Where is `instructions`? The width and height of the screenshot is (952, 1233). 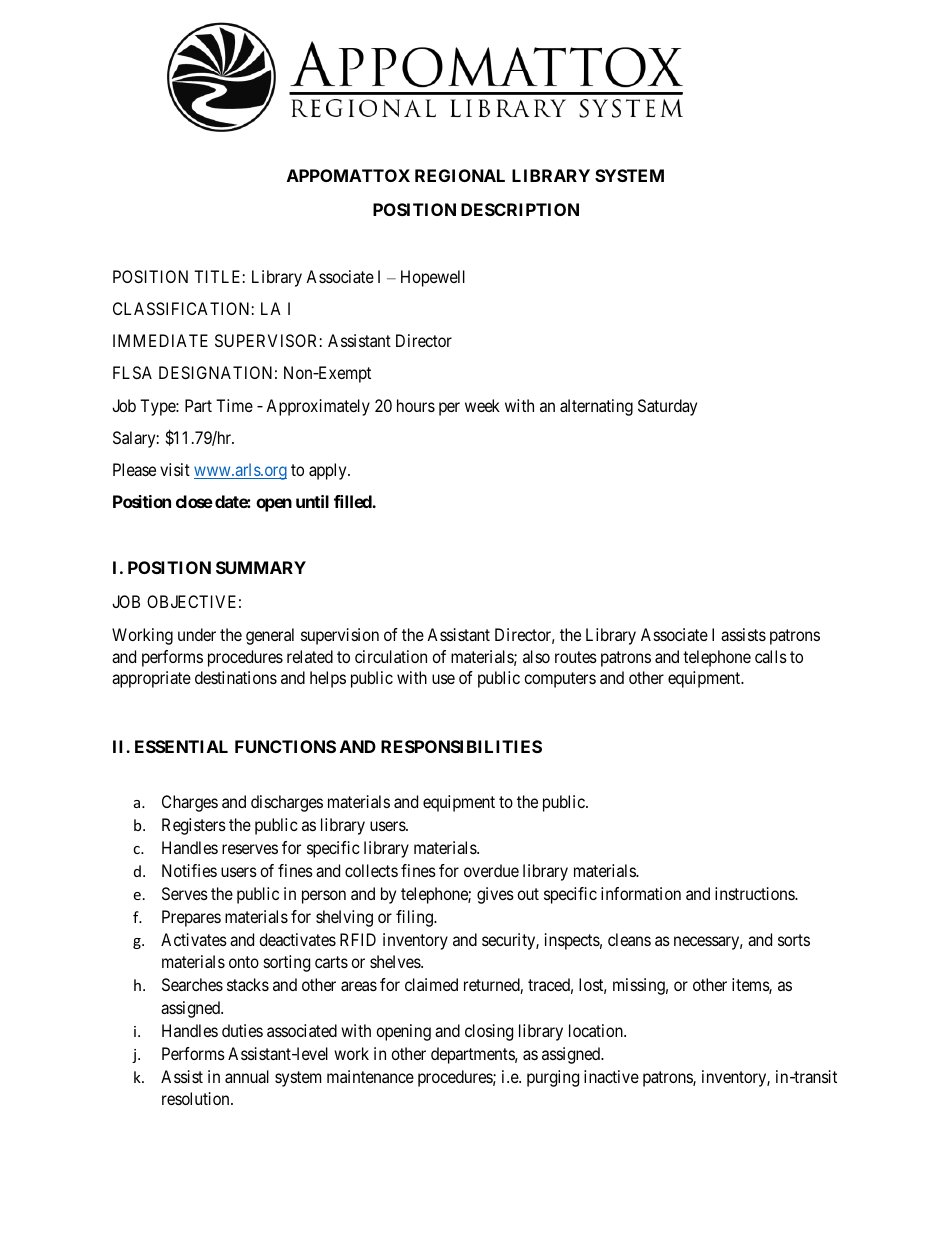 instructions is located at coordinates (755, 893).
